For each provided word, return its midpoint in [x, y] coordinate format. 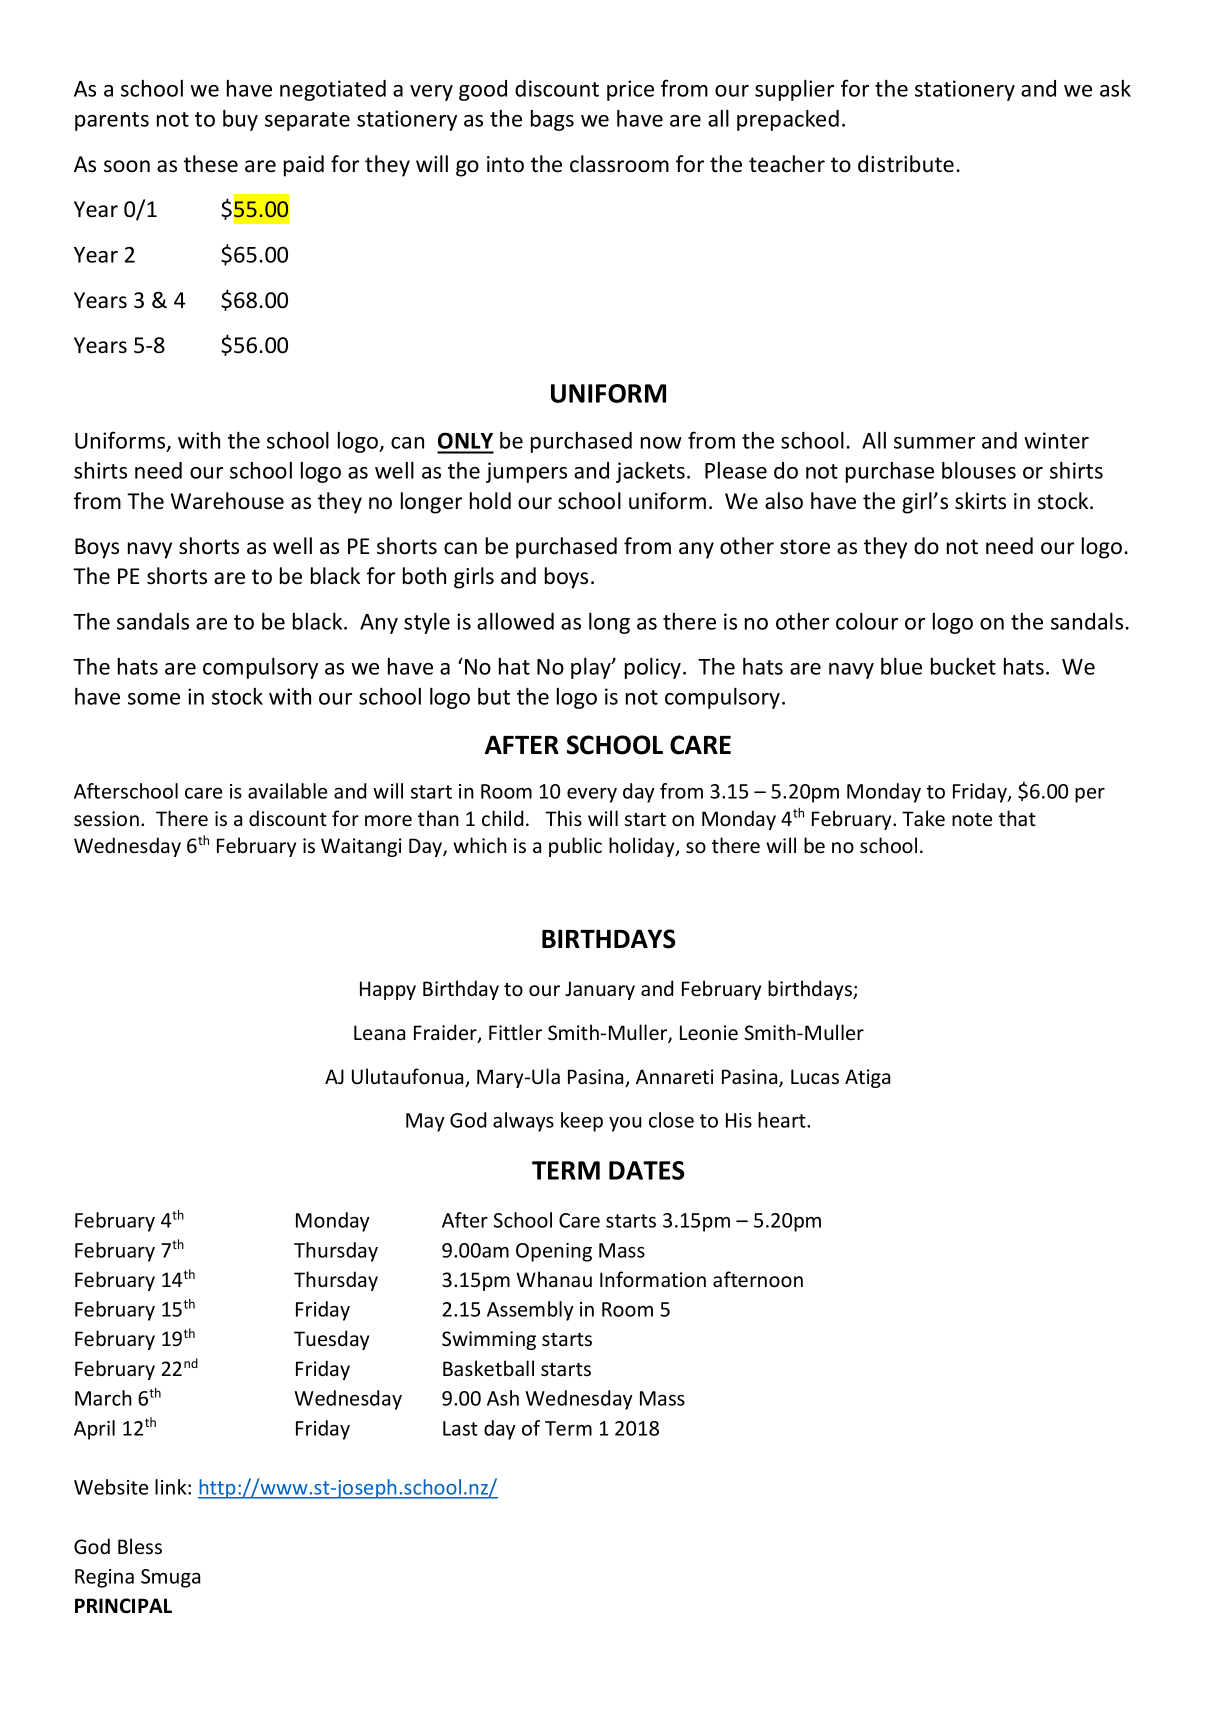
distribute [906, 164]
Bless [140, 1546]
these [211, 164]
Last [460, 1428]
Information [653, 1279]
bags [552, 120]
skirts [980, 501]
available [287, 791]
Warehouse [227, 501]
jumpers [526, 472]
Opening [554, 1252]
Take [923, 818]
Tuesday [331, 1340]
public [575, 847]
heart [783, 1120]
